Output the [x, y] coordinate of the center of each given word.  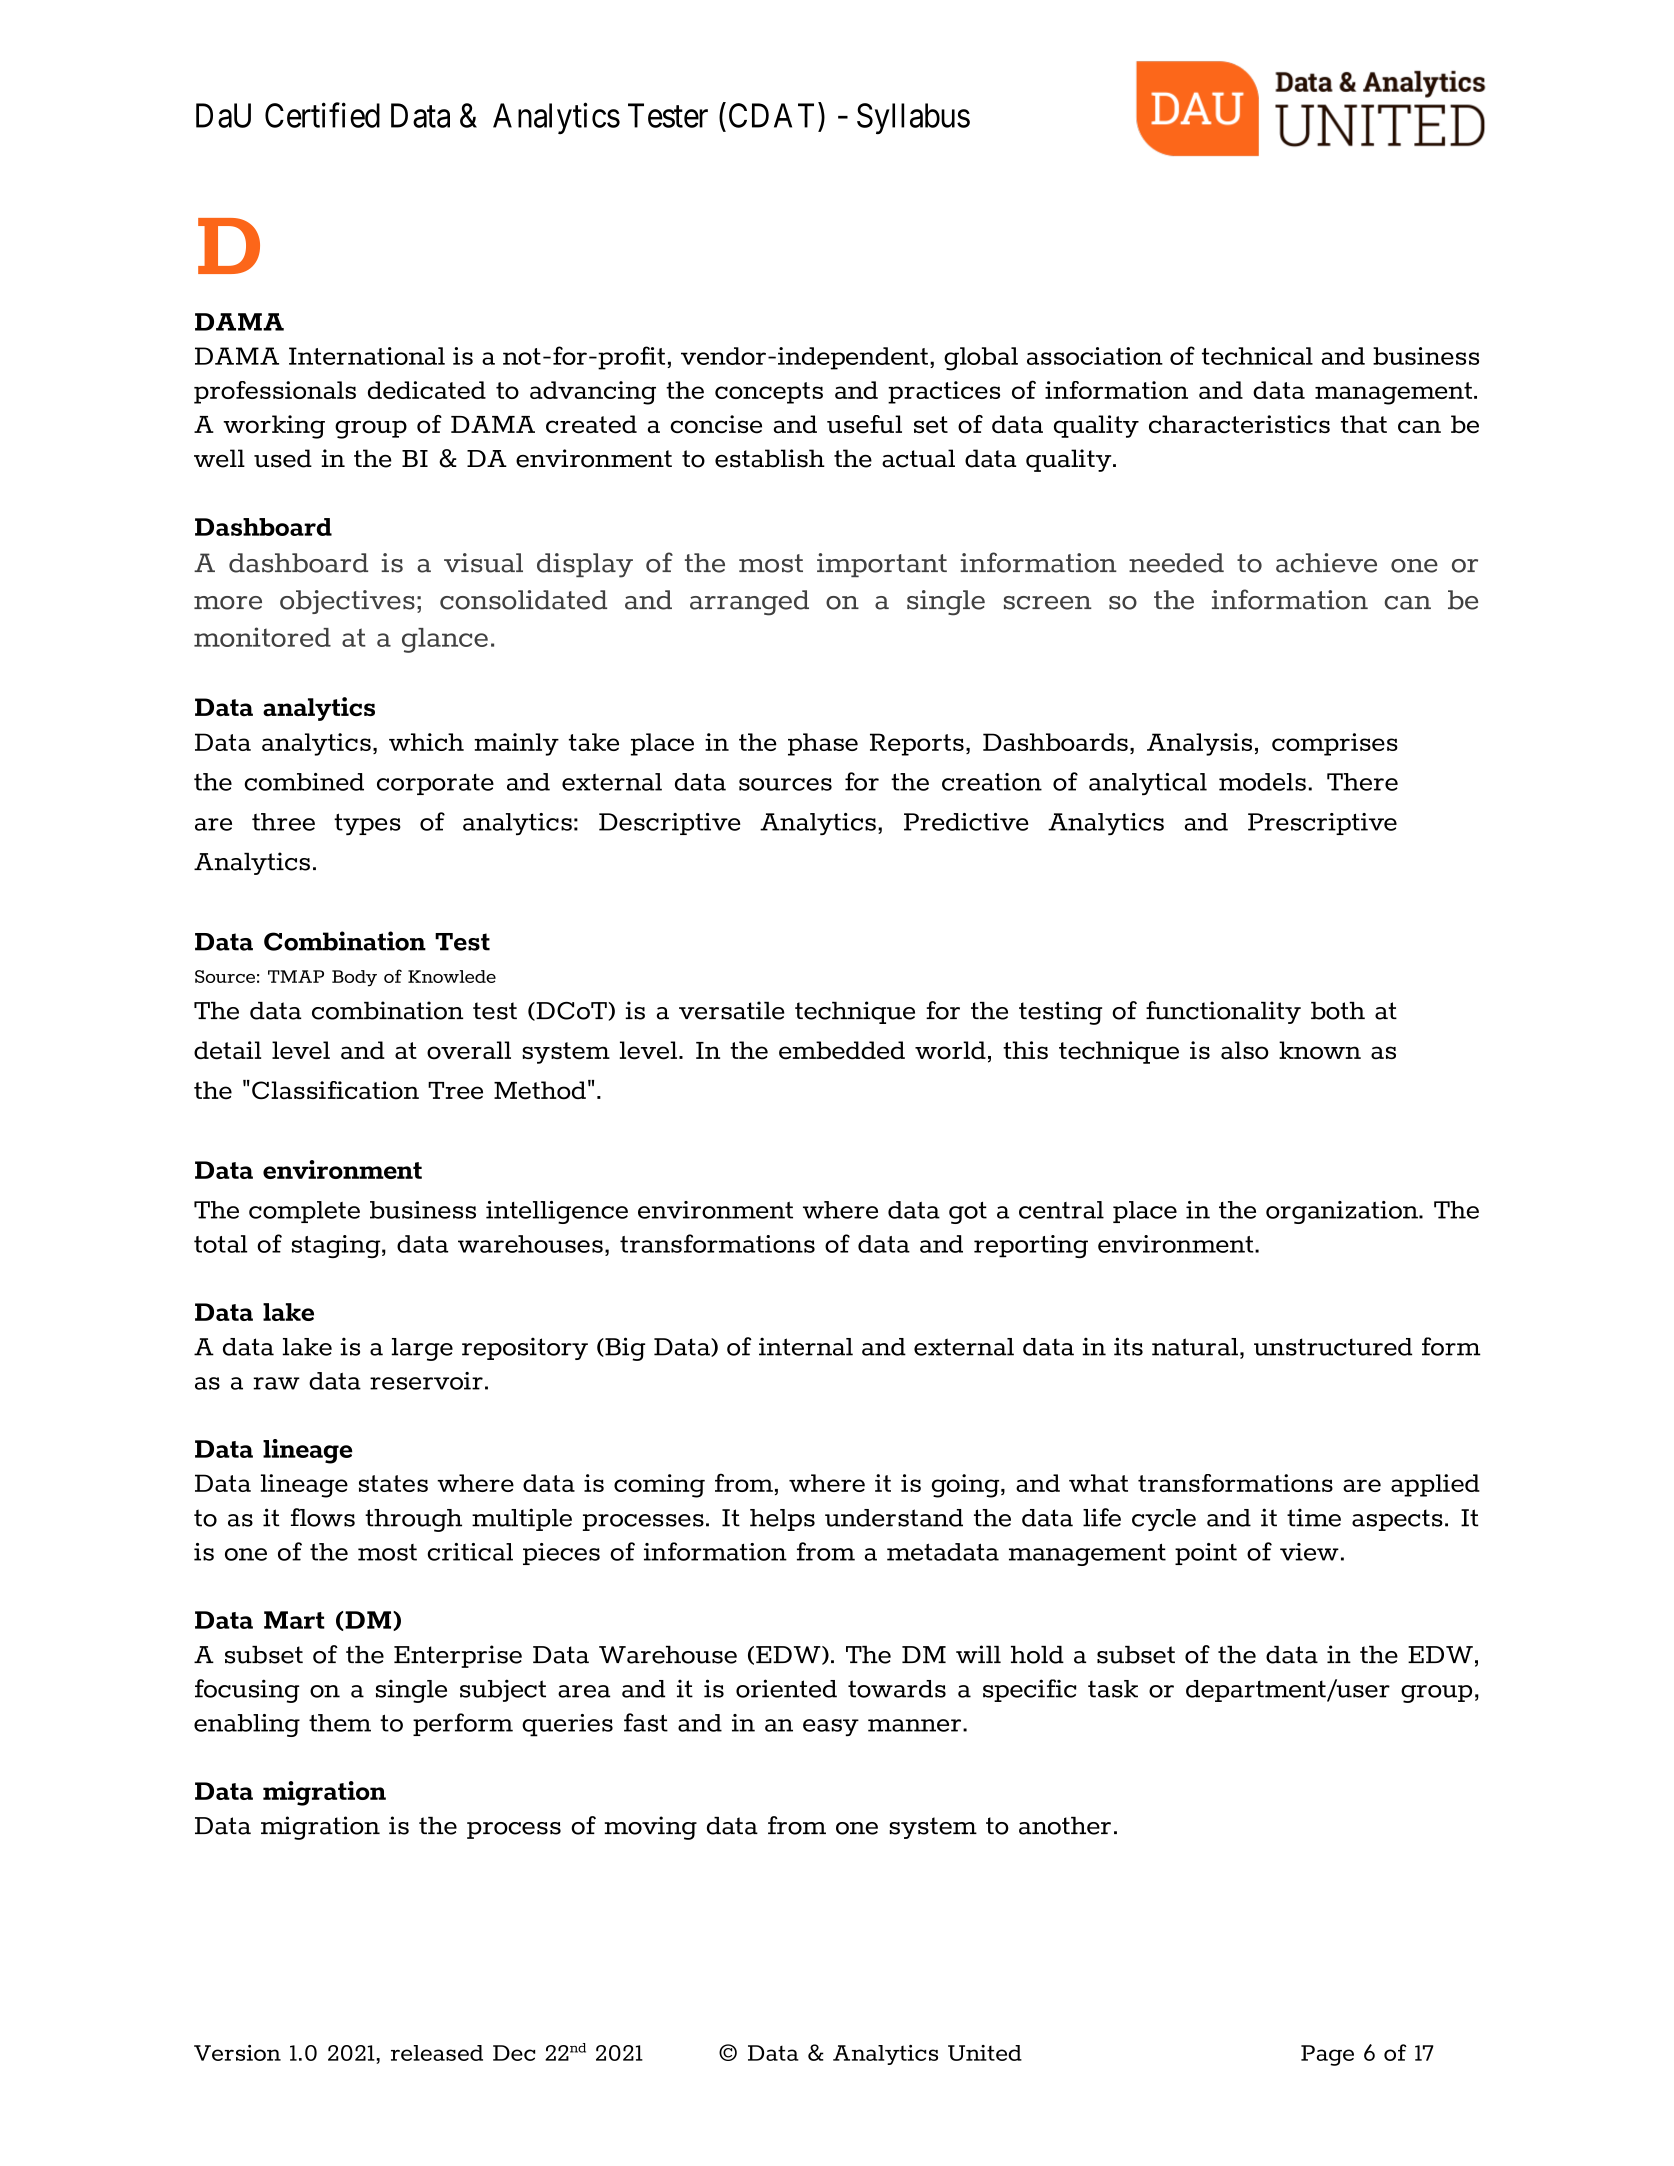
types [367, 824]
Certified [322, 115]
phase [823, 744]
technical [1257, 356]
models [1262, 782]
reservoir [426, 1381]
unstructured [1333, 1347]
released [437, 2053]
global [981, 359]
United [985, 2053]
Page [1327, 2055]
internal [806, 1346]
